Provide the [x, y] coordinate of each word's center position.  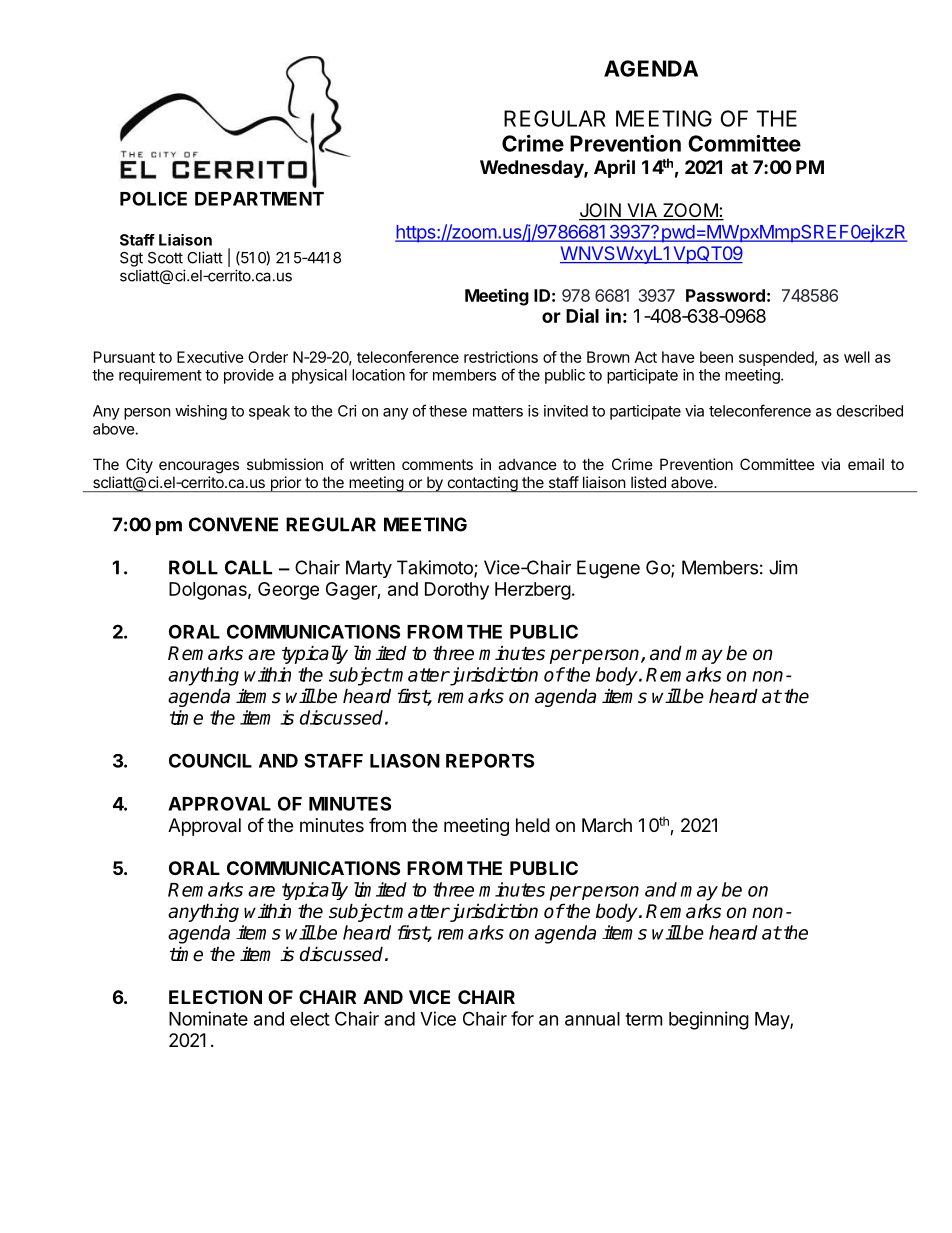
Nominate [208, 1018]
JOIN [601, 211]
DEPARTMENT [259, 199]
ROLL [193, 567]
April [614, 168]
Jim [783, 567]
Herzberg [533, 591]
